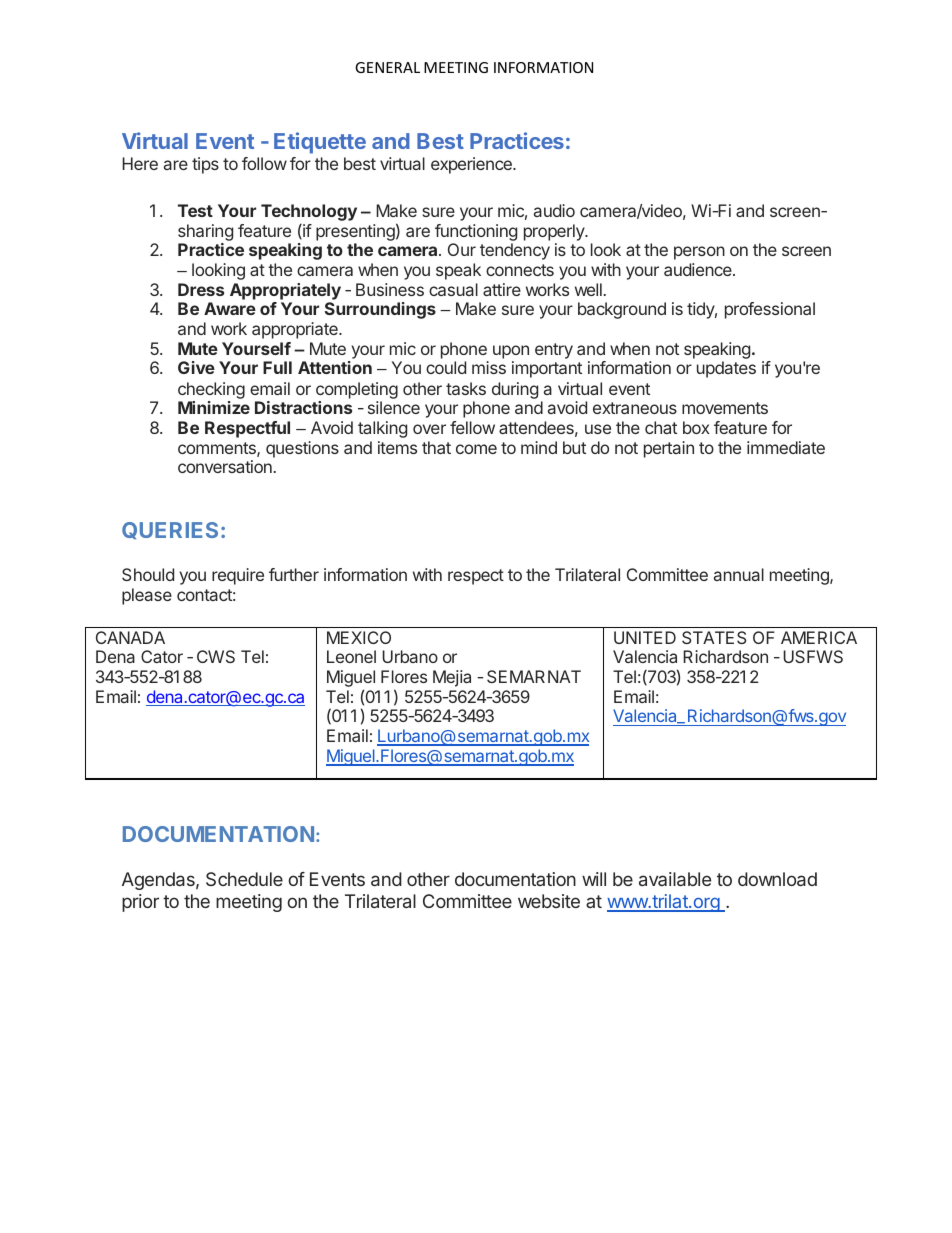  What do you see at coordinates (554, 210) in the document?
I see `audio` at bounding box center [554, 210].
